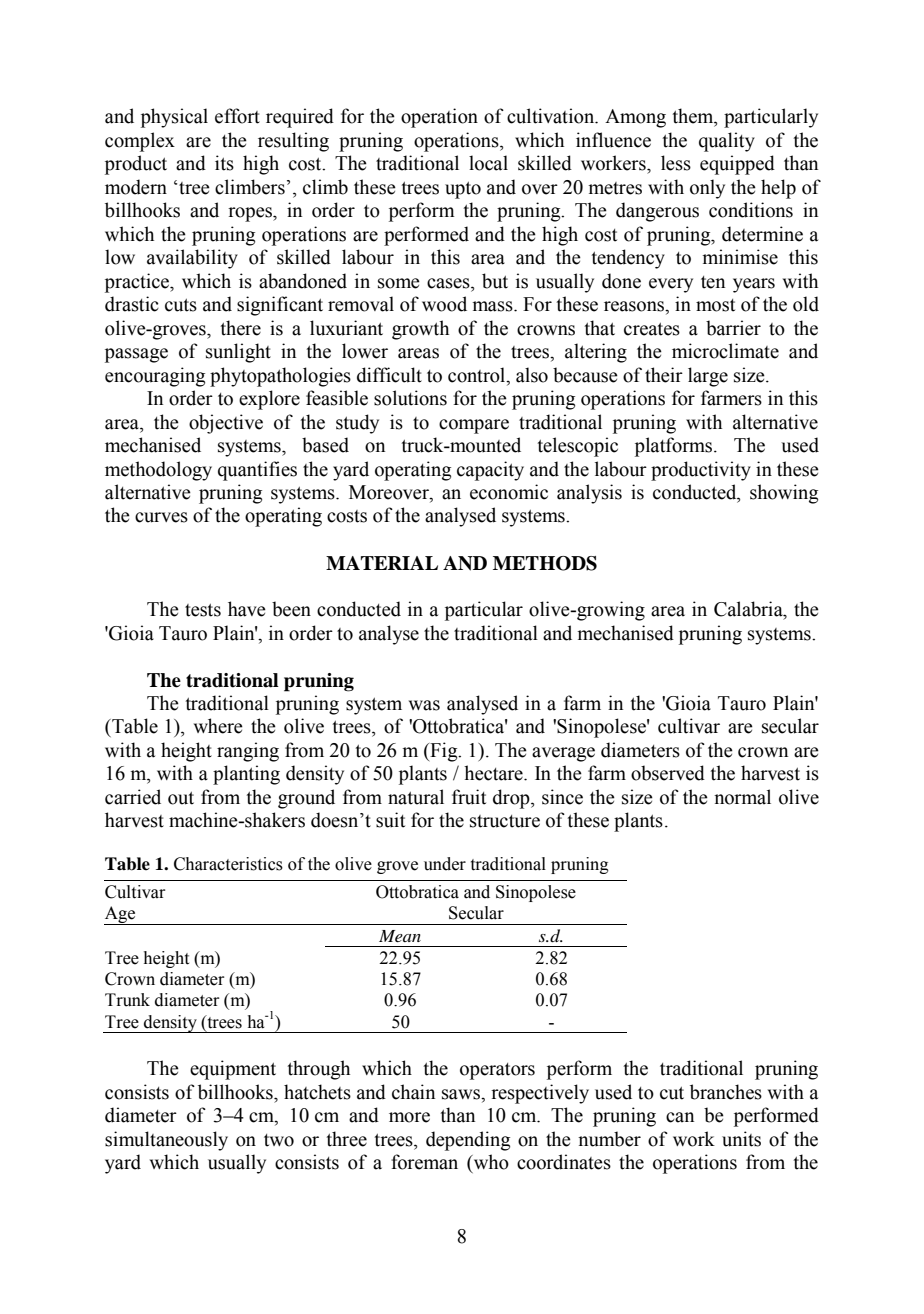 This document has height=1314, width=924. I want to click on where, so click(218, 726).
